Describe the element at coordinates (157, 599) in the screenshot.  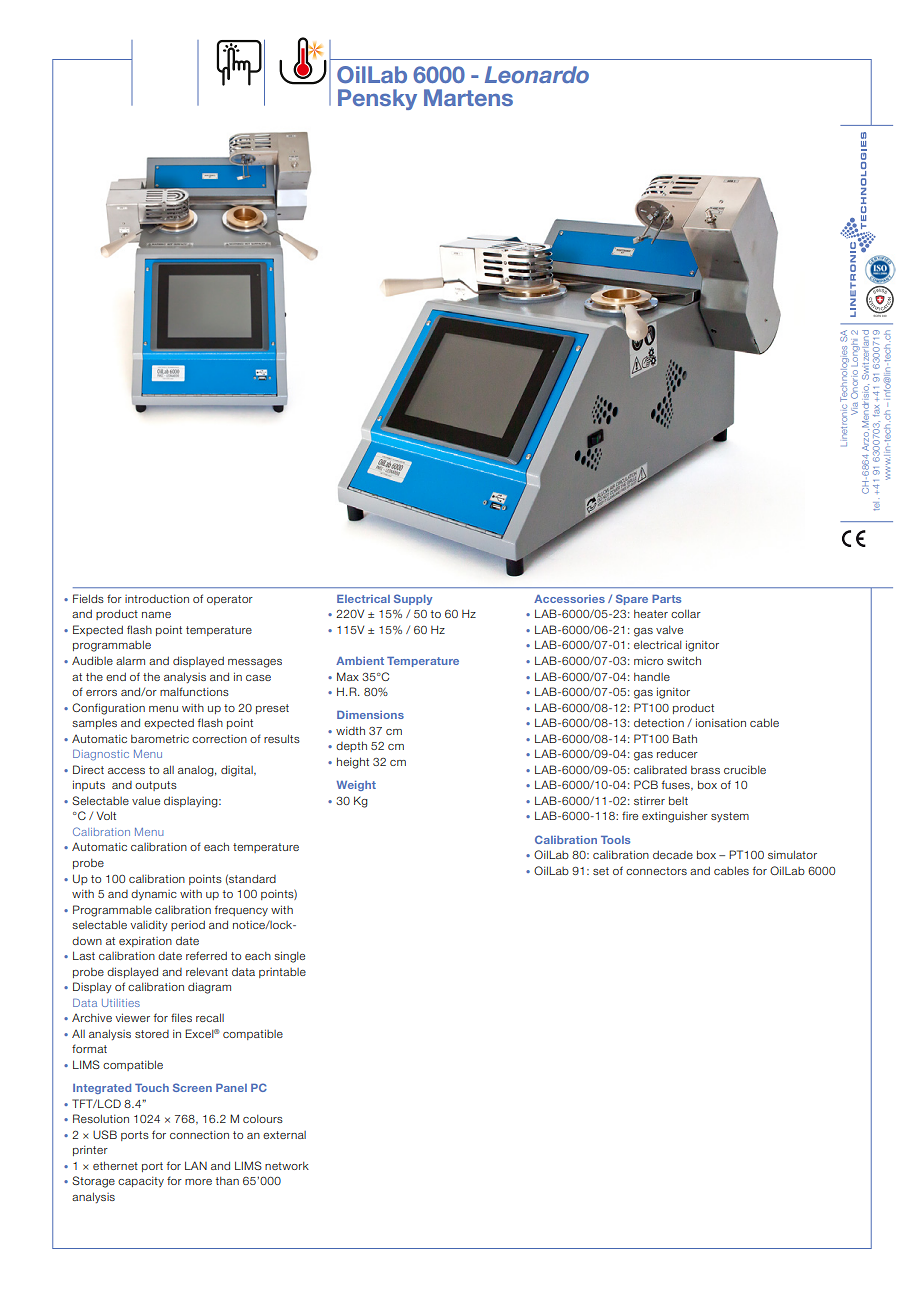
I see `introduction` at that location.
